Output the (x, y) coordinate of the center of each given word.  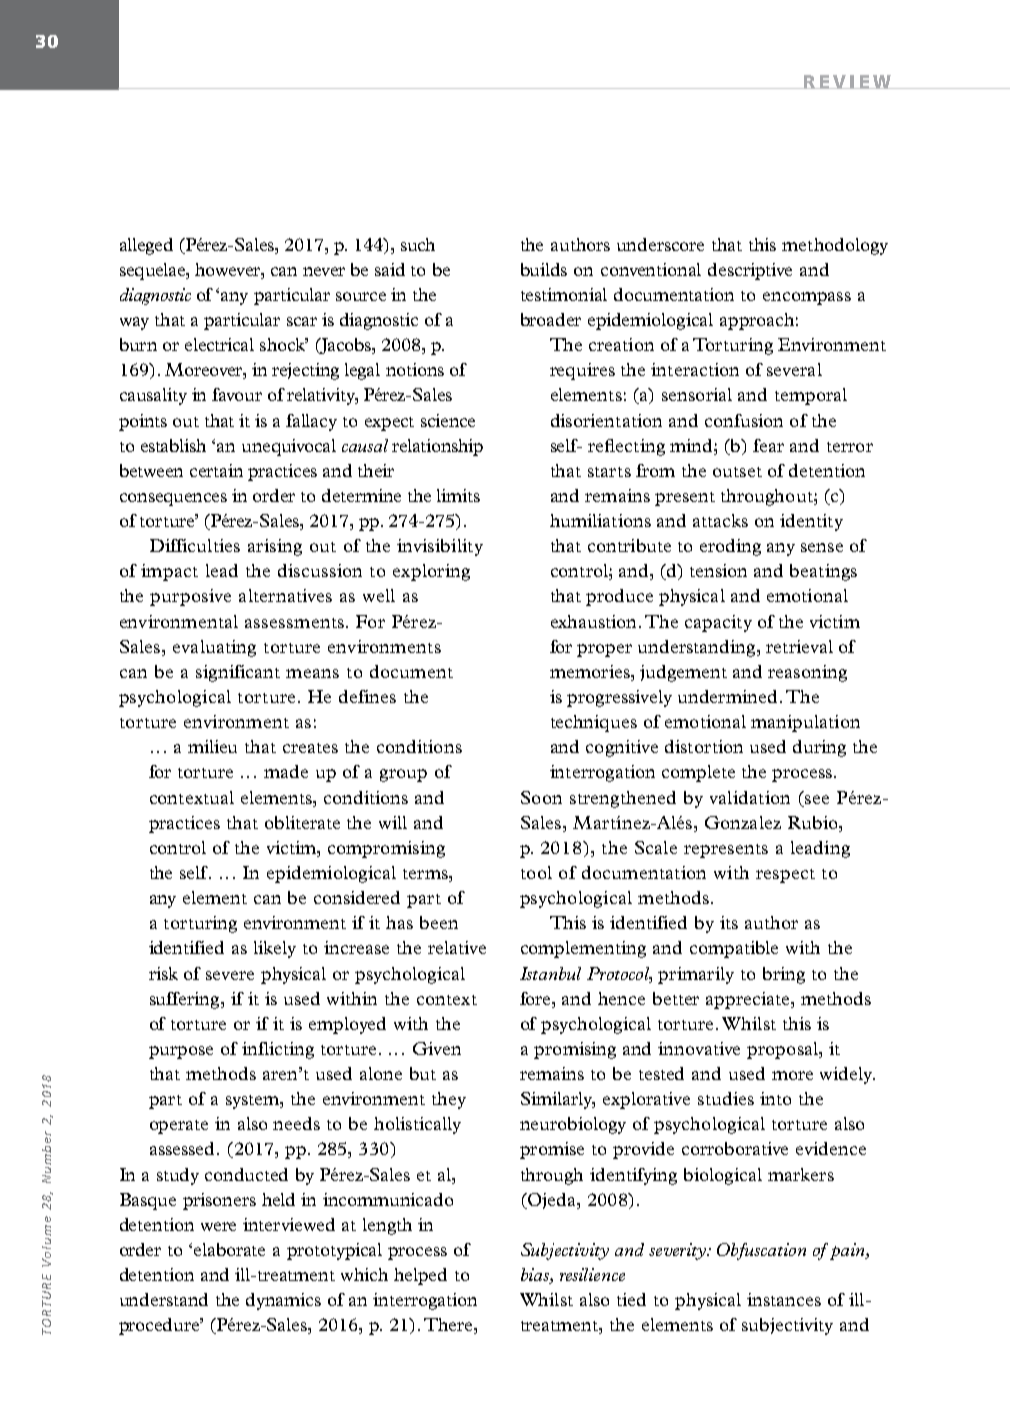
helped (420, 1276)
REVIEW (848, 82)
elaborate (229, 1249)
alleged (146, 246)
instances (784, 1299)
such (418, 244)
